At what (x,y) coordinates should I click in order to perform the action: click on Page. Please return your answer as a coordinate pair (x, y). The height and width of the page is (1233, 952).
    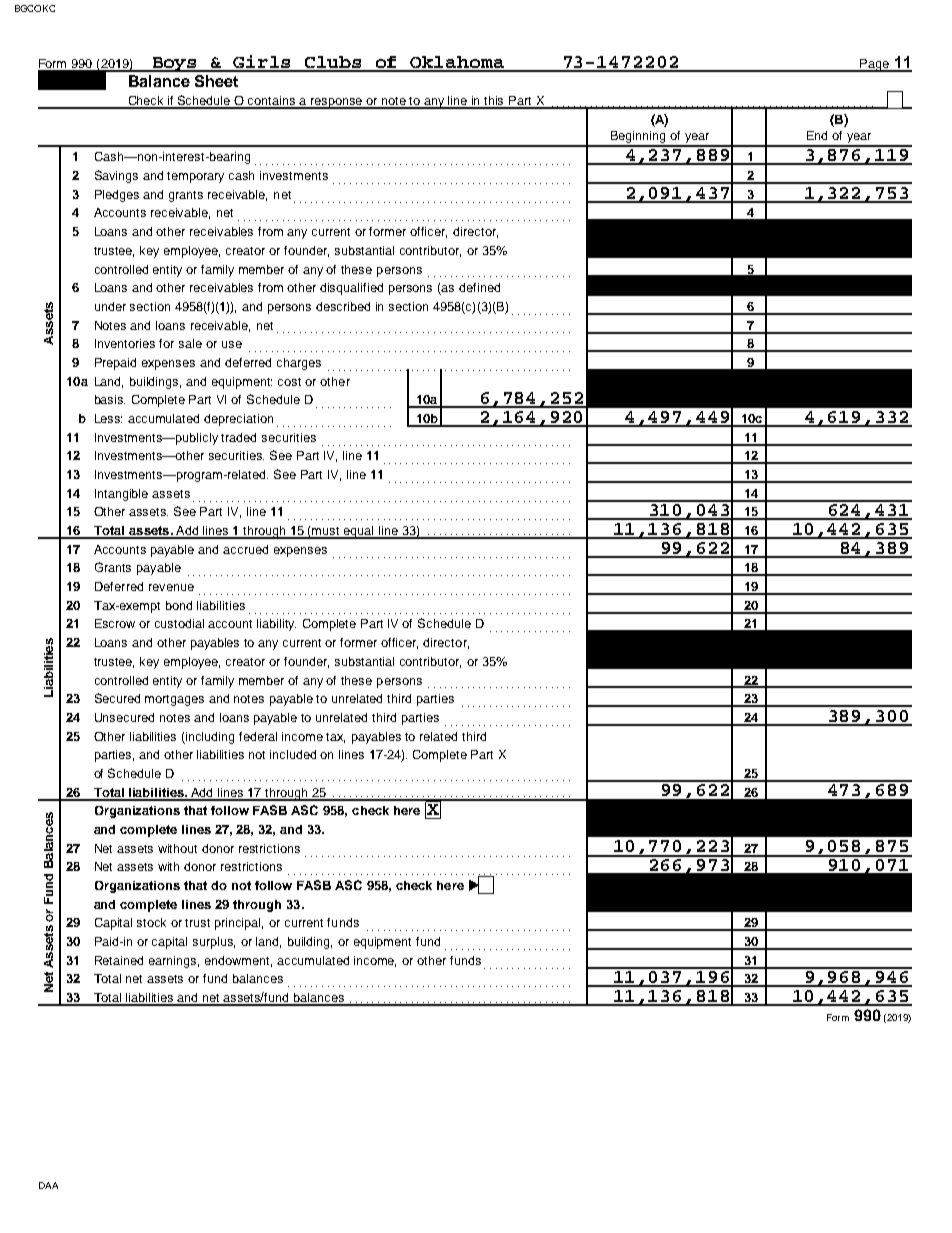
    Looking at the image, I should click on (874, 65).
